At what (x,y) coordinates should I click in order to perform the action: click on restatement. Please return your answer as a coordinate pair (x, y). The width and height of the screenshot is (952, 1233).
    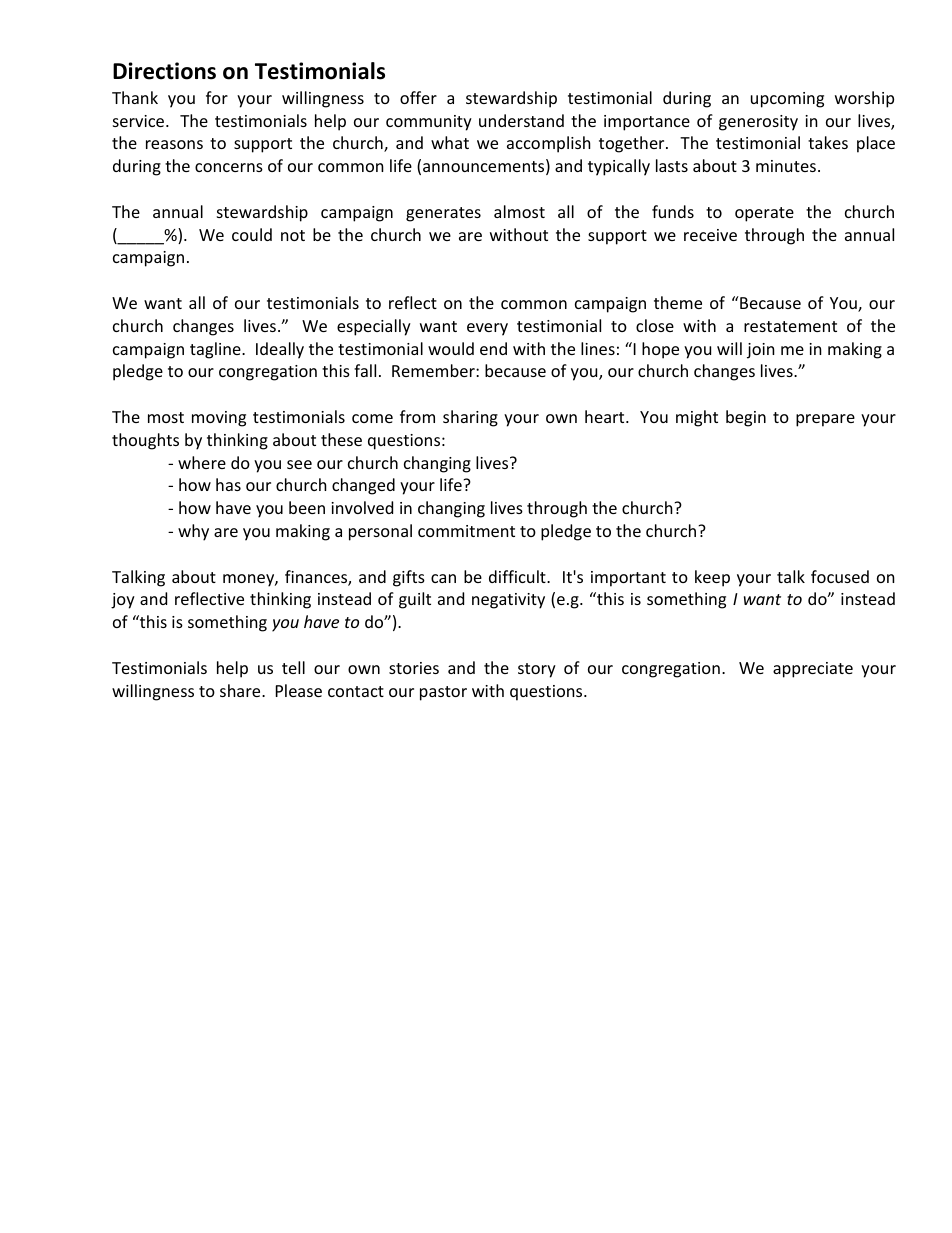
    Looking at the image, I should click on (790, 326).
